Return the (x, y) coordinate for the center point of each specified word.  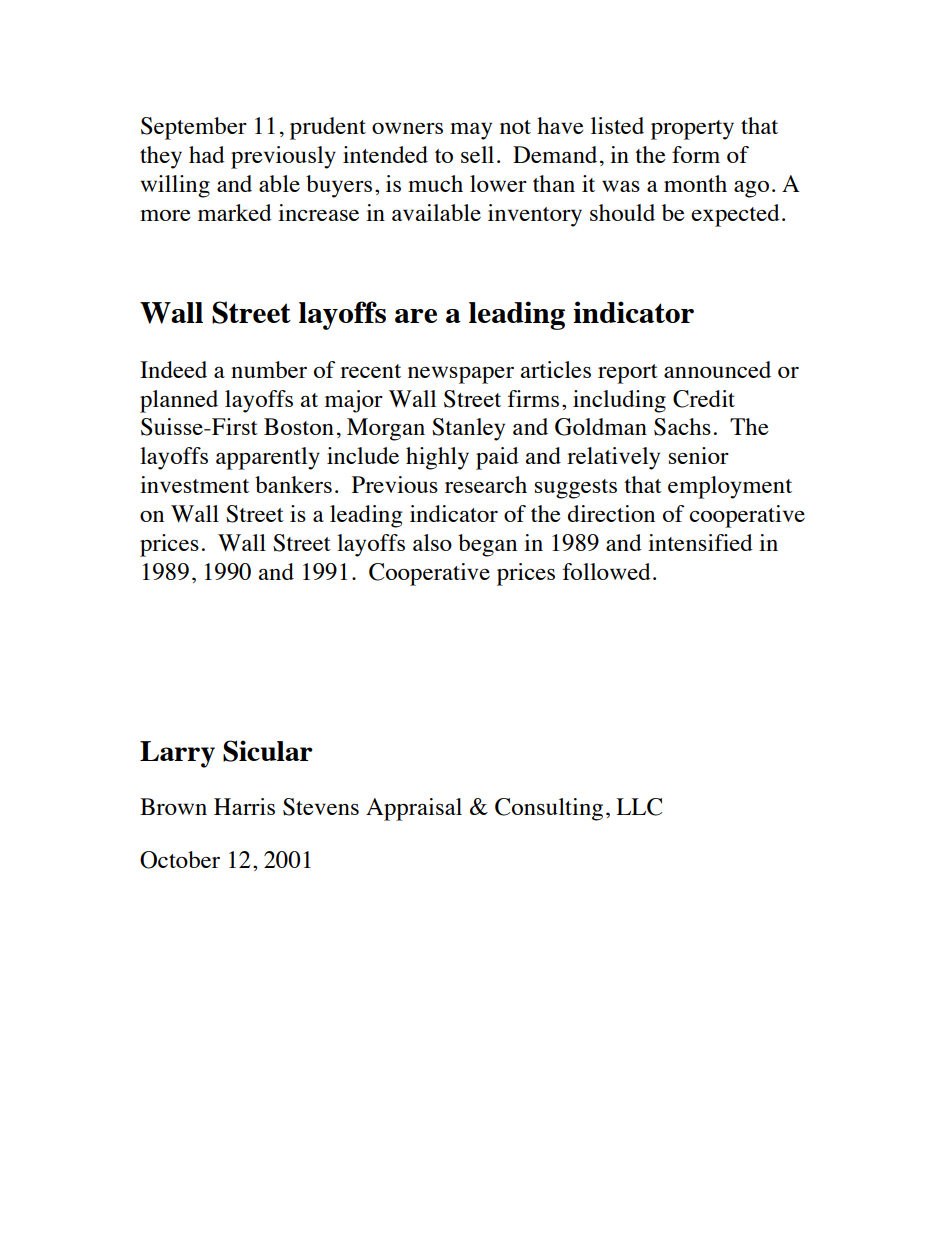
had (207, 154)
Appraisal (414, 809)
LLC (639, 807)
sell (477, 154)
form (696, 154)
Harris (244, 806)
